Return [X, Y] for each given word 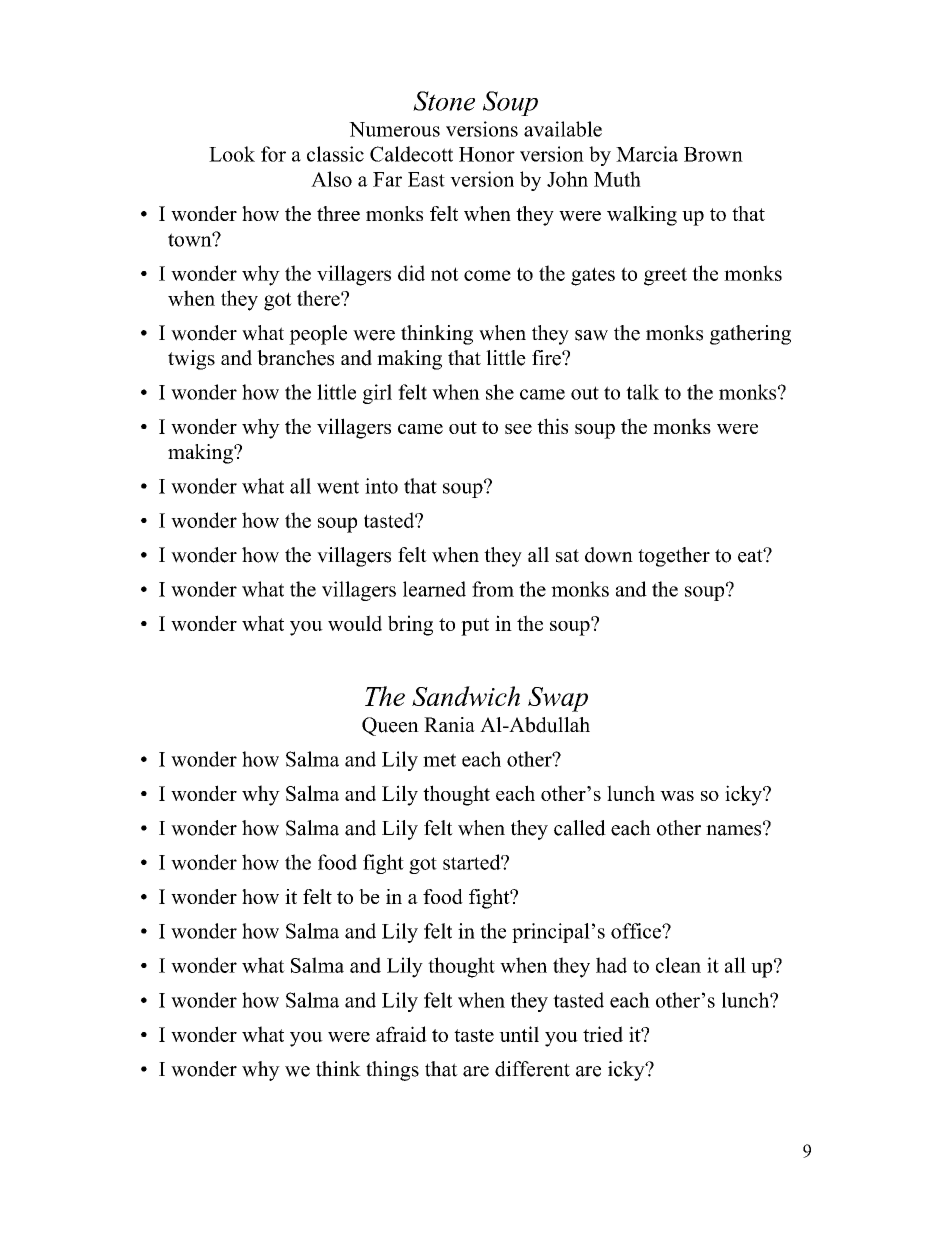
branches [295, 358]
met [439, 760]
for [273, 154]
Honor [487, 154]
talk [642, 392]
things [392, 1071]
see [518, 429]
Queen [390, 726]
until [519, 1034]
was [677, 796]
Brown [713, 154]
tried [603, 1034]
